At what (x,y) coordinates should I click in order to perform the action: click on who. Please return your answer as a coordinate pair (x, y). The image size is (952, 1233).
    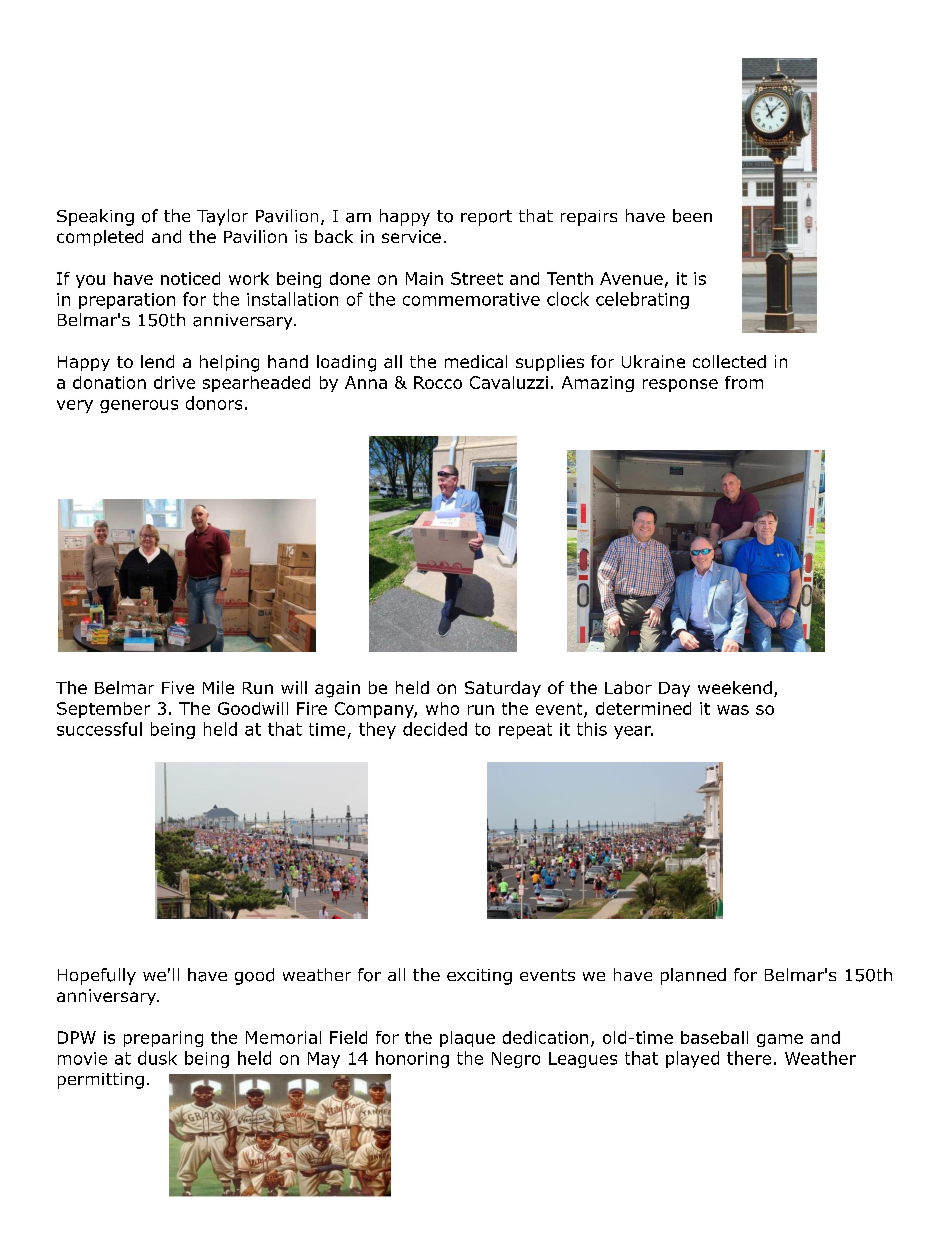
    Looking at the image, I should click on (442, 708).
